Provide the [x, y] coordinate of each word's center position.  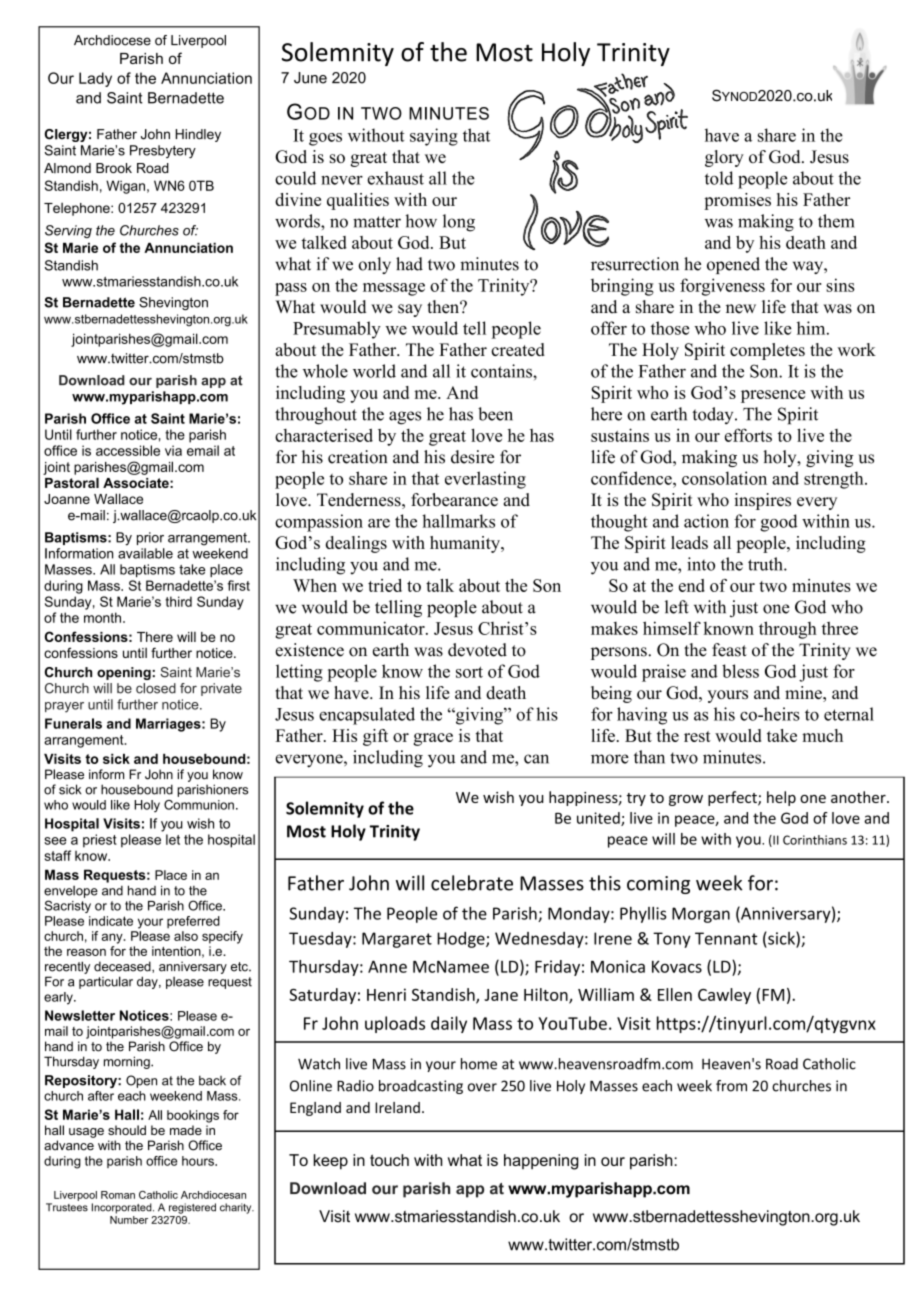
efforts [748, 435]
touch [389, 1160]
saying [434, 137]
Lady [95, 79]
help [781, 798]
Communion [199, 805]
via [173, 450]
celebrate [472, 883]
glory [724, 158]
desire [472, 457]
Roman [118, 1195]
